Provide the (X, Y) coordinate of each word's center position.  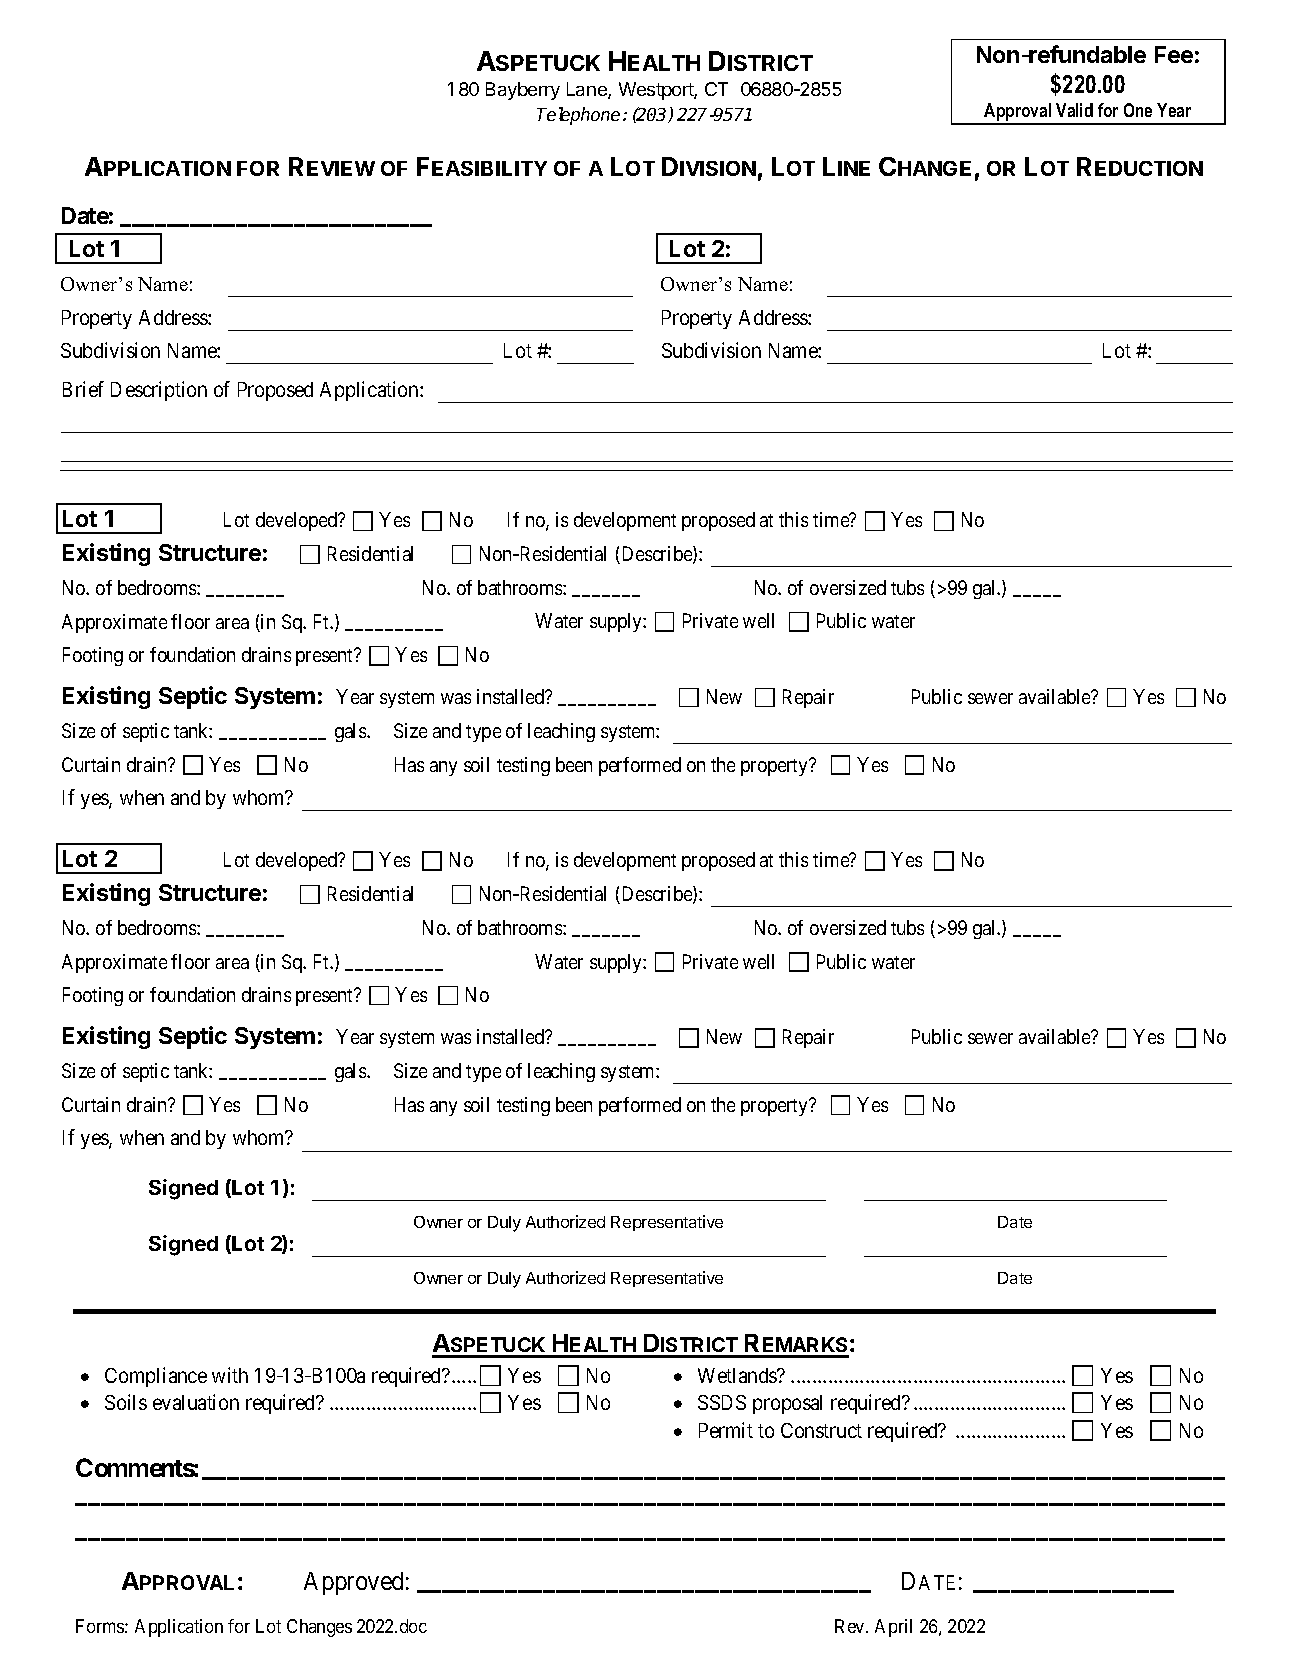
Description (159, 391)
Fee (1174, 54)
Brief (83, 389)
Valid (1074, 110)
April (893, 1628)
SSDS (722, 1402)
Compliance (156, 1377)
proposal (787, 1404)
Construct (821, 1430)
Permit (726, 1430)
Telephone (578, 116)
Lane (588, 90)
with (230, 1375)
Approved (353, 1583)
